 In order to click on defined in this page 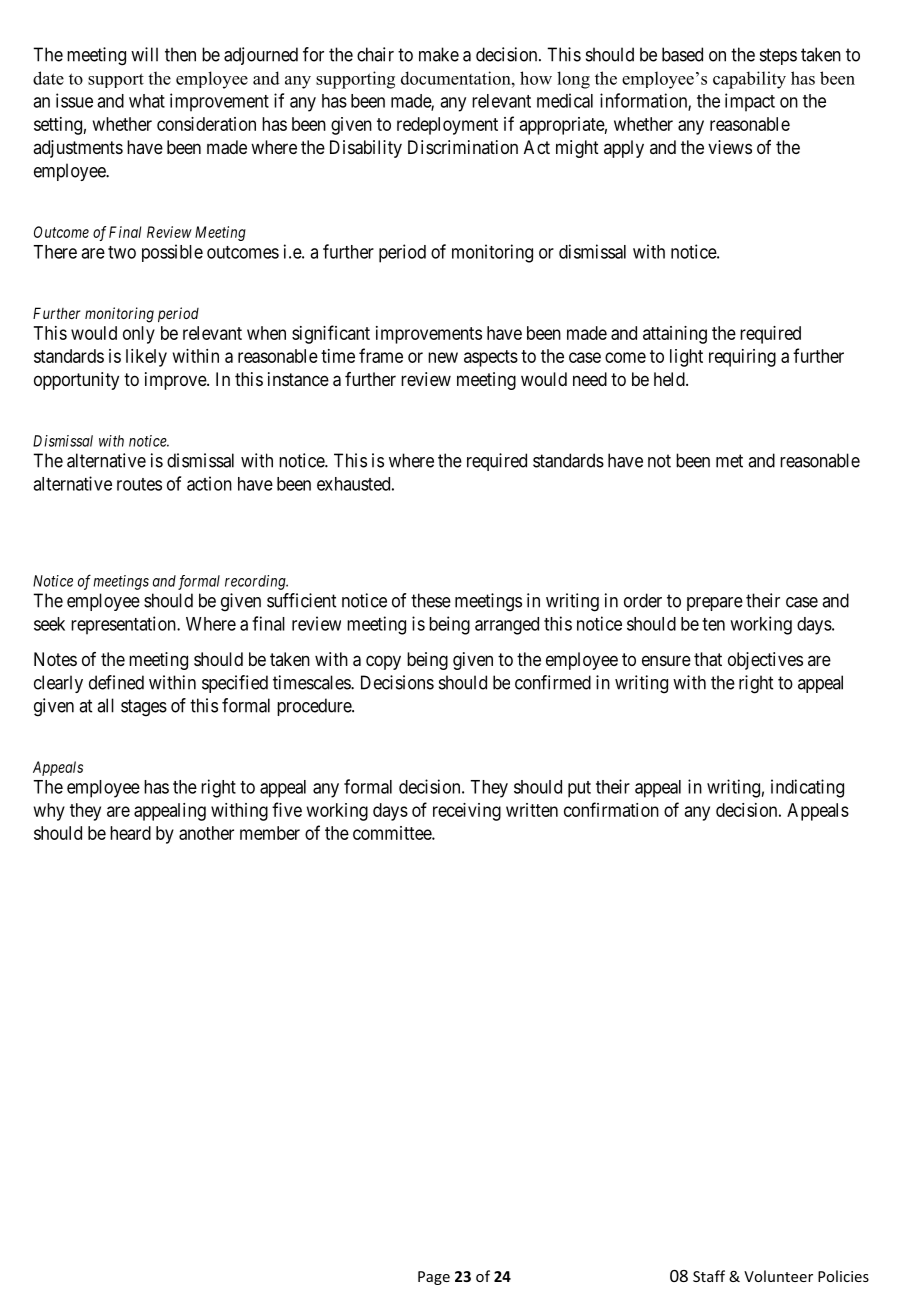, I will do `click(116, 682)`.
